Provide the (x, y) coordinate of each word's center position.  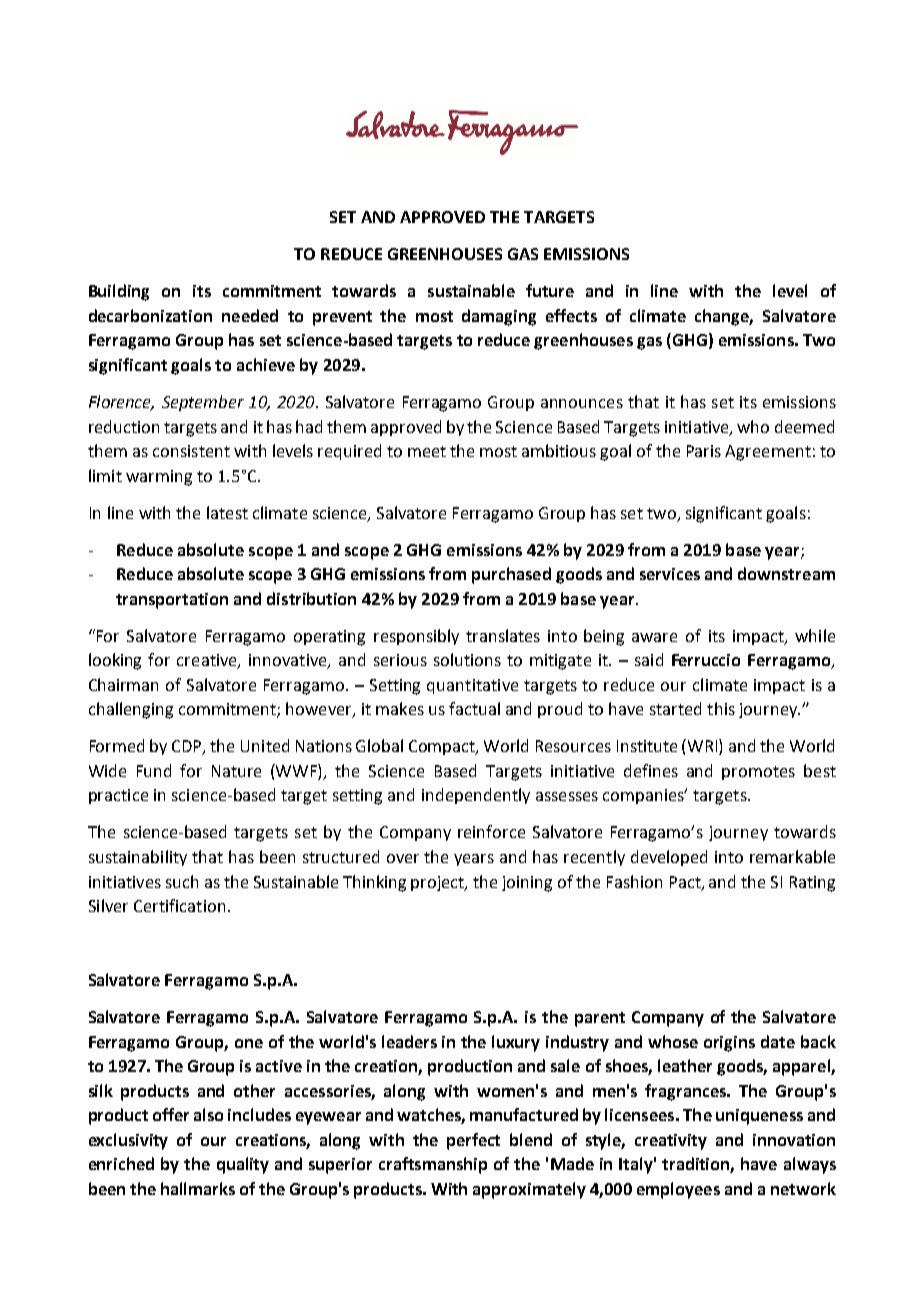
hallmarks (198, 1188)
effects (571, 315)
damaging (499, 317)
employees (678, 1190)
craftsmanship (433, 1165)
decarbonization (150, 315)
